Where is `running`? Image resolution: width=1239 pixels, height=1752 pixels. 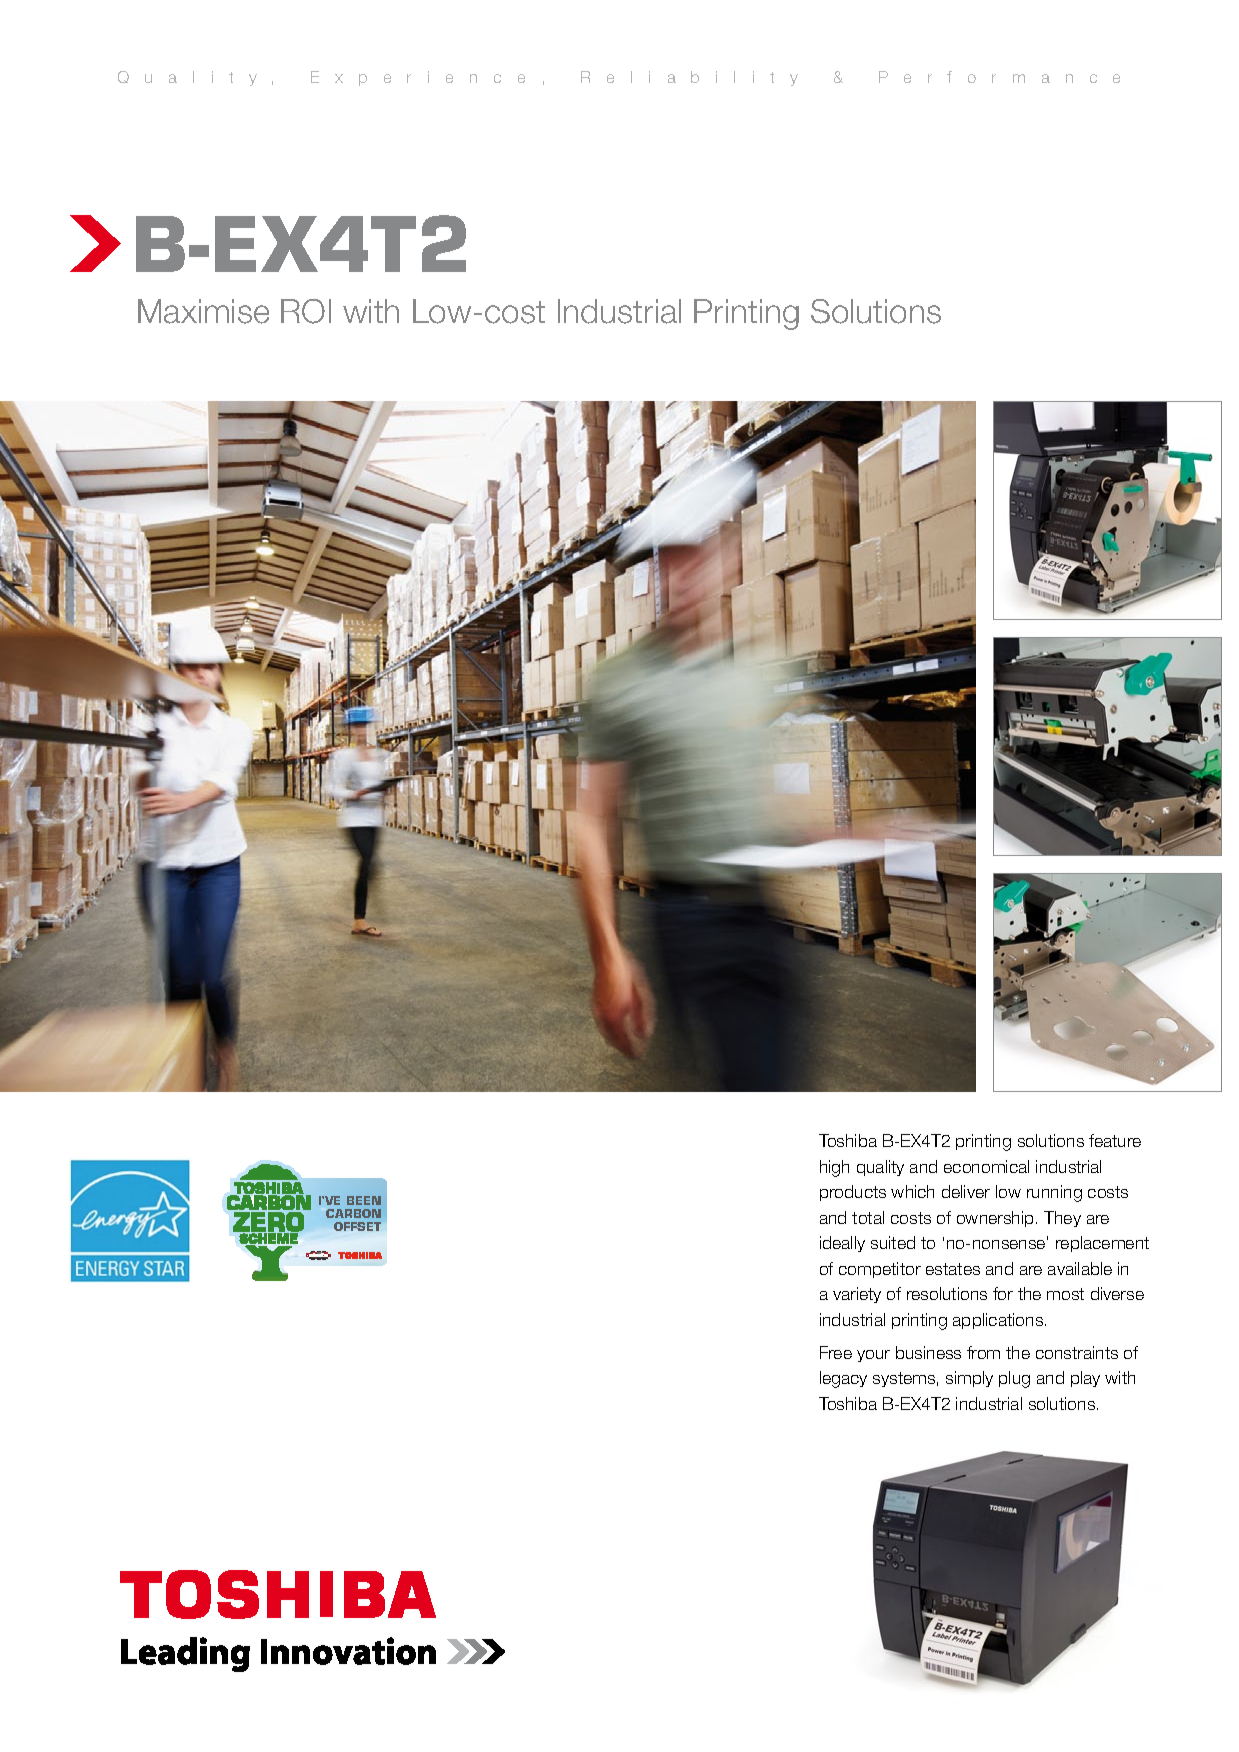 running is located at coordinates (1054, 1193).
